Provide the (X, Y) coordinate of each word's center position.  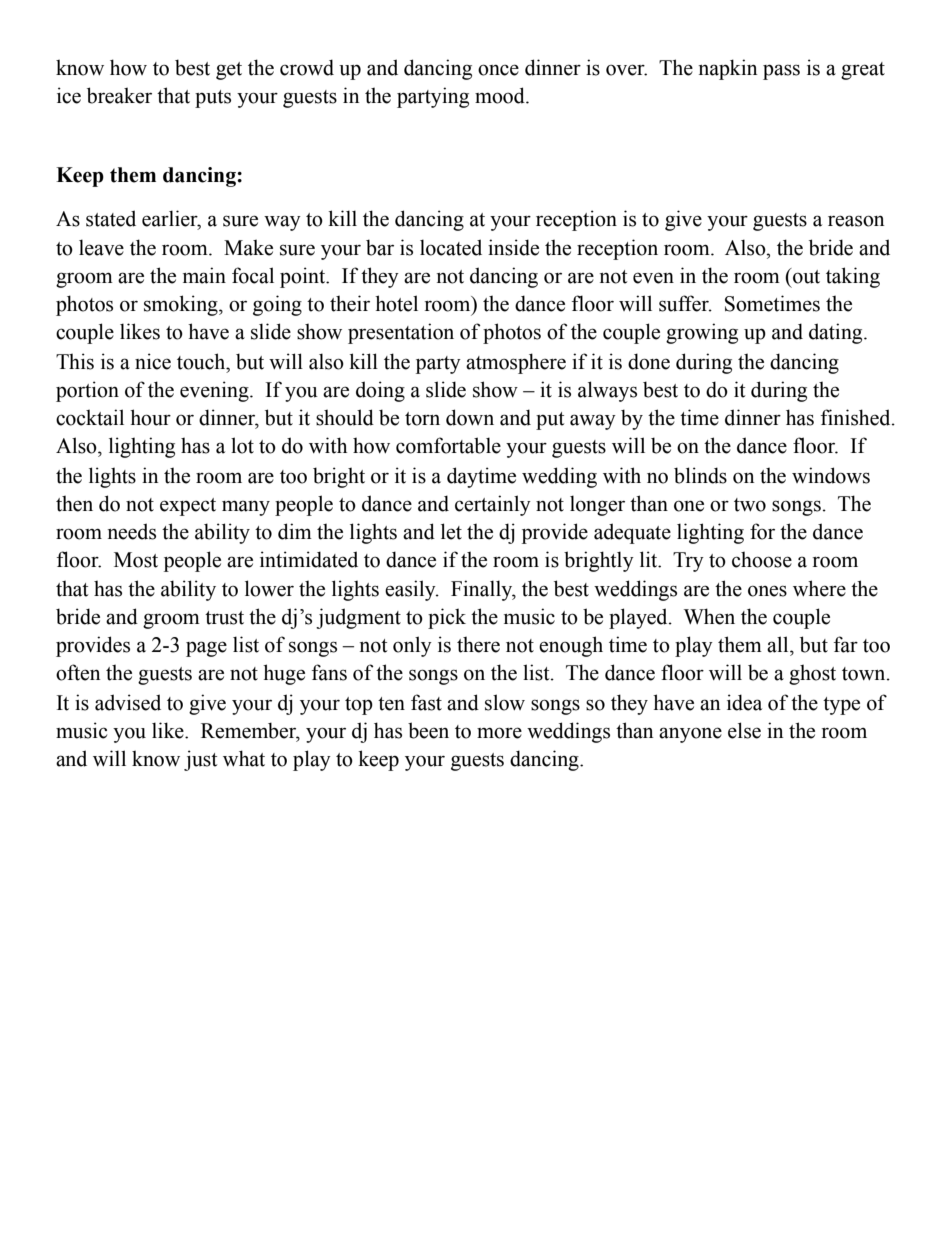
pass (781, 72)
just (200, 760)
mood (501, 95)
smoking (182, 305)
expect (188, 507)
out (805, 276)
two (750, 505)
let (451, 531)
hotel (396, 303)
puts (213, 99)
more (499, 733)
